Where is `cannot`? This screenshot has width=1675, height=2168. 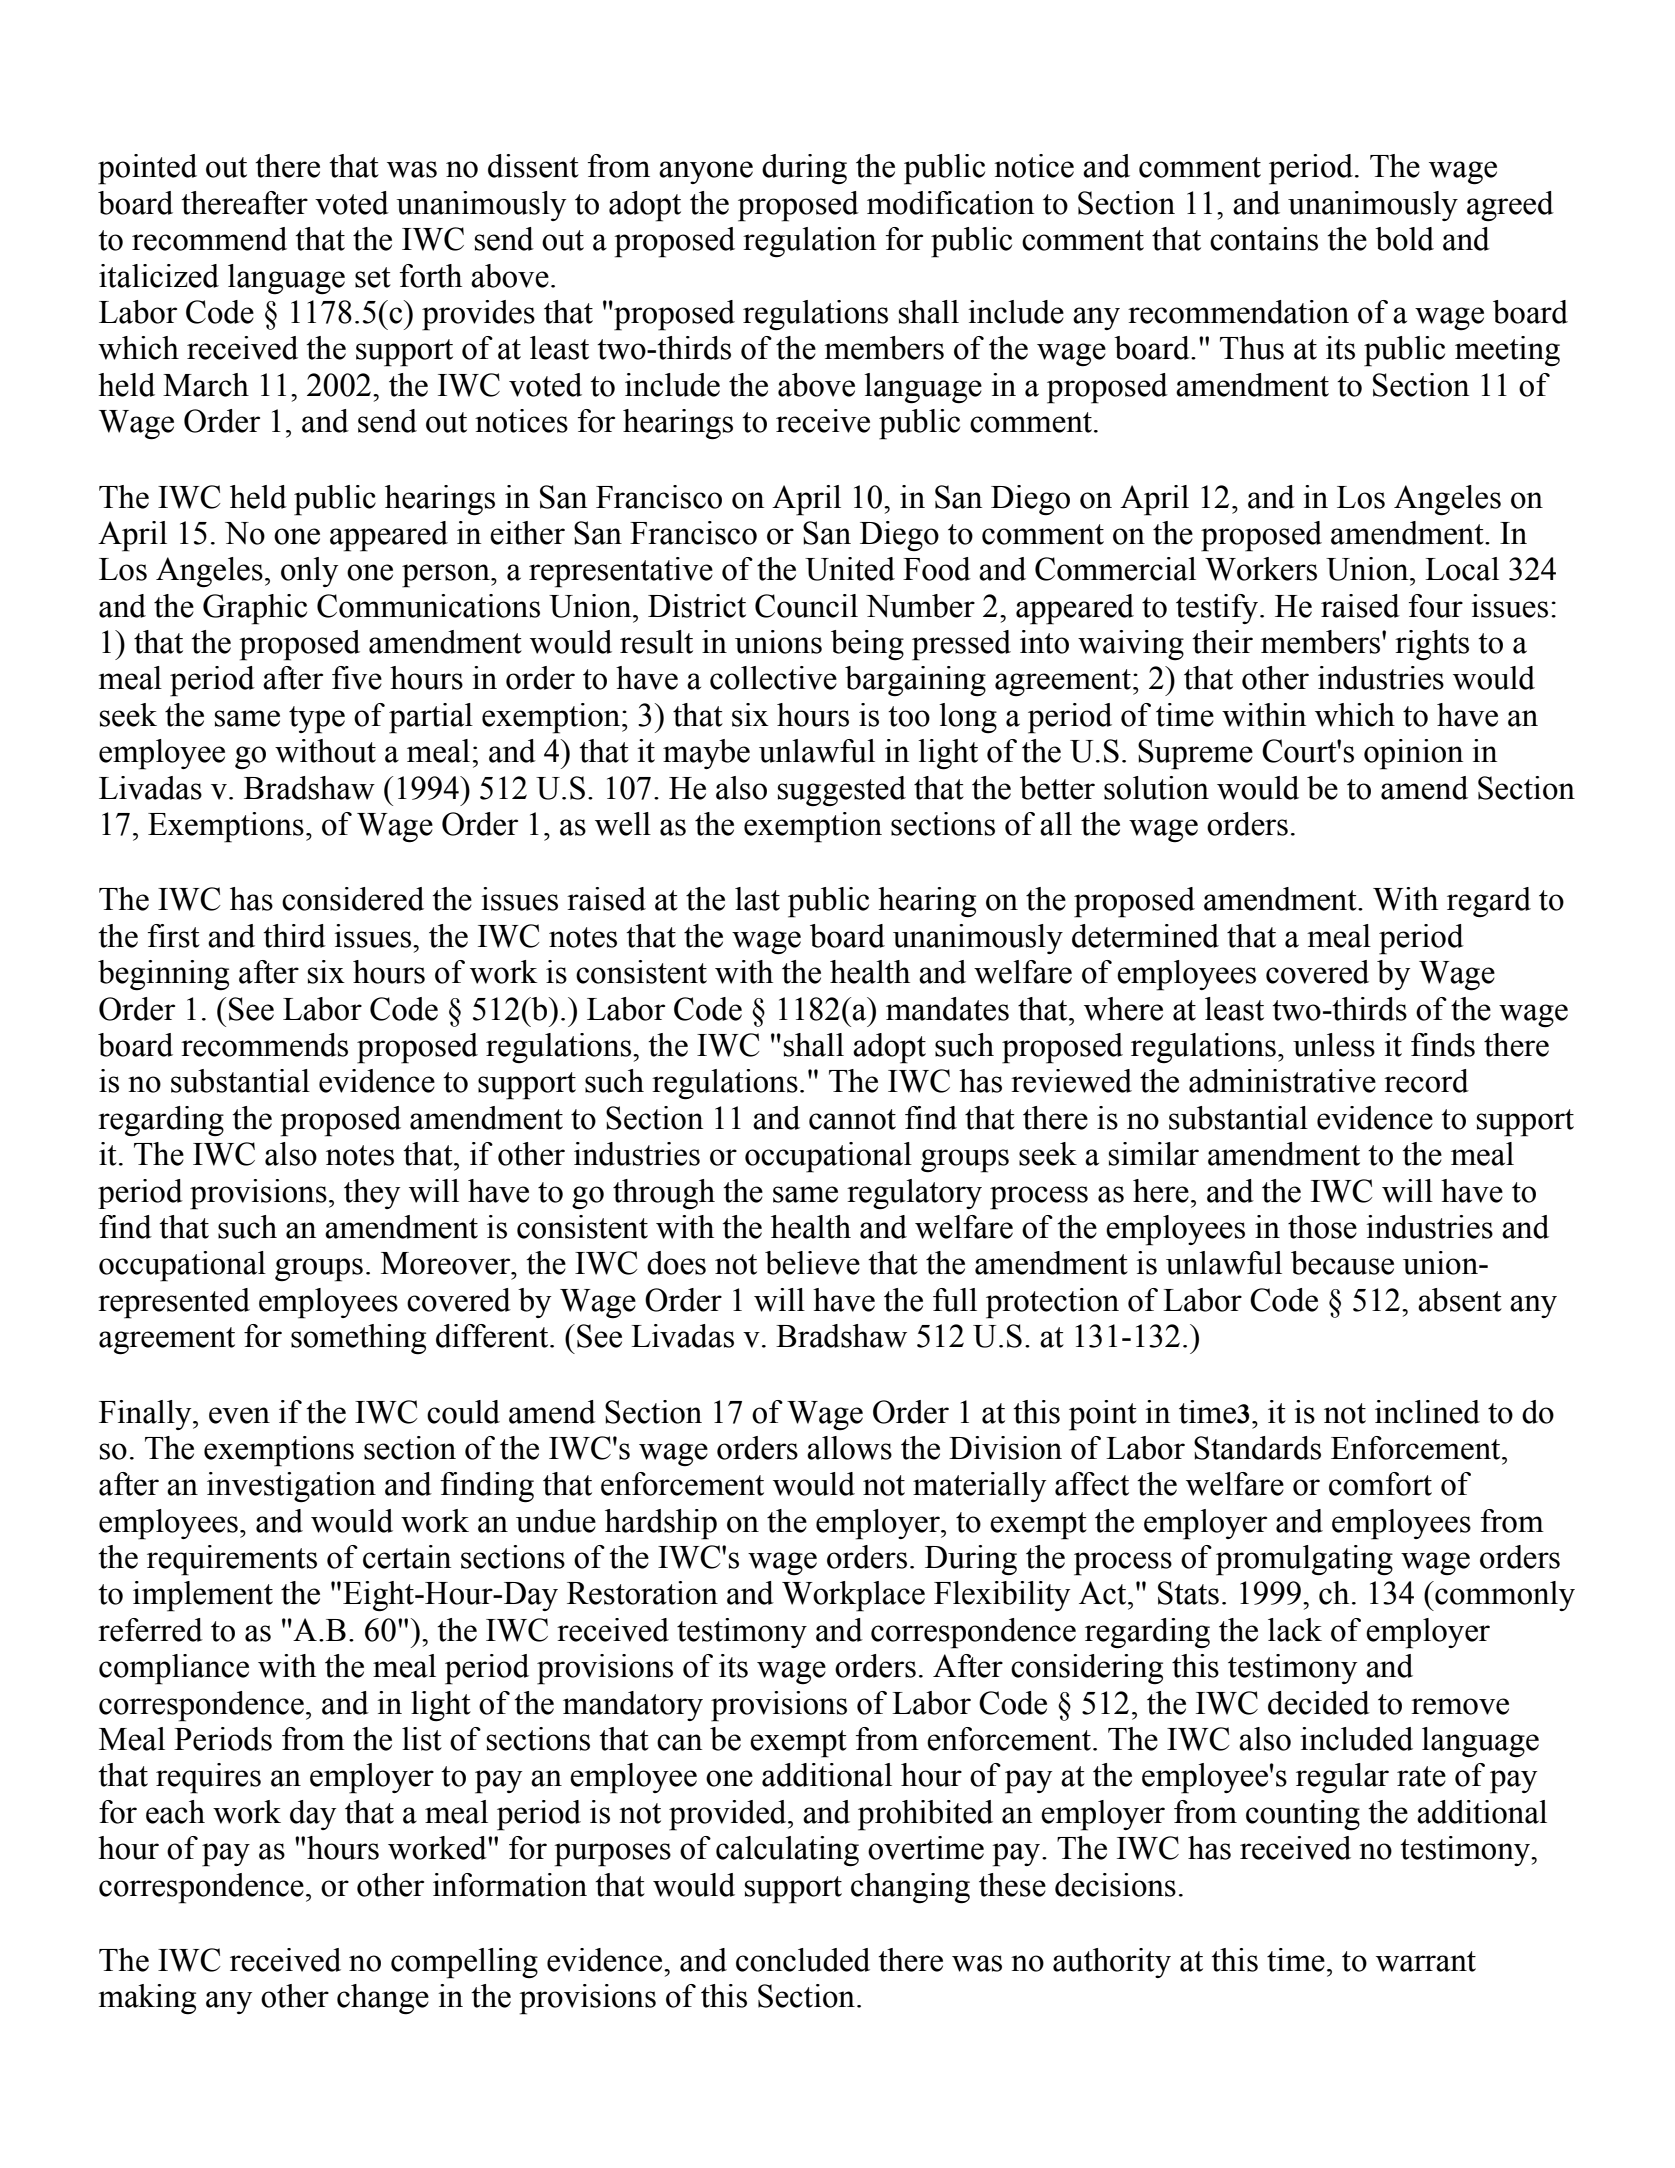
cannot is located at coordinates (852, 1119).
